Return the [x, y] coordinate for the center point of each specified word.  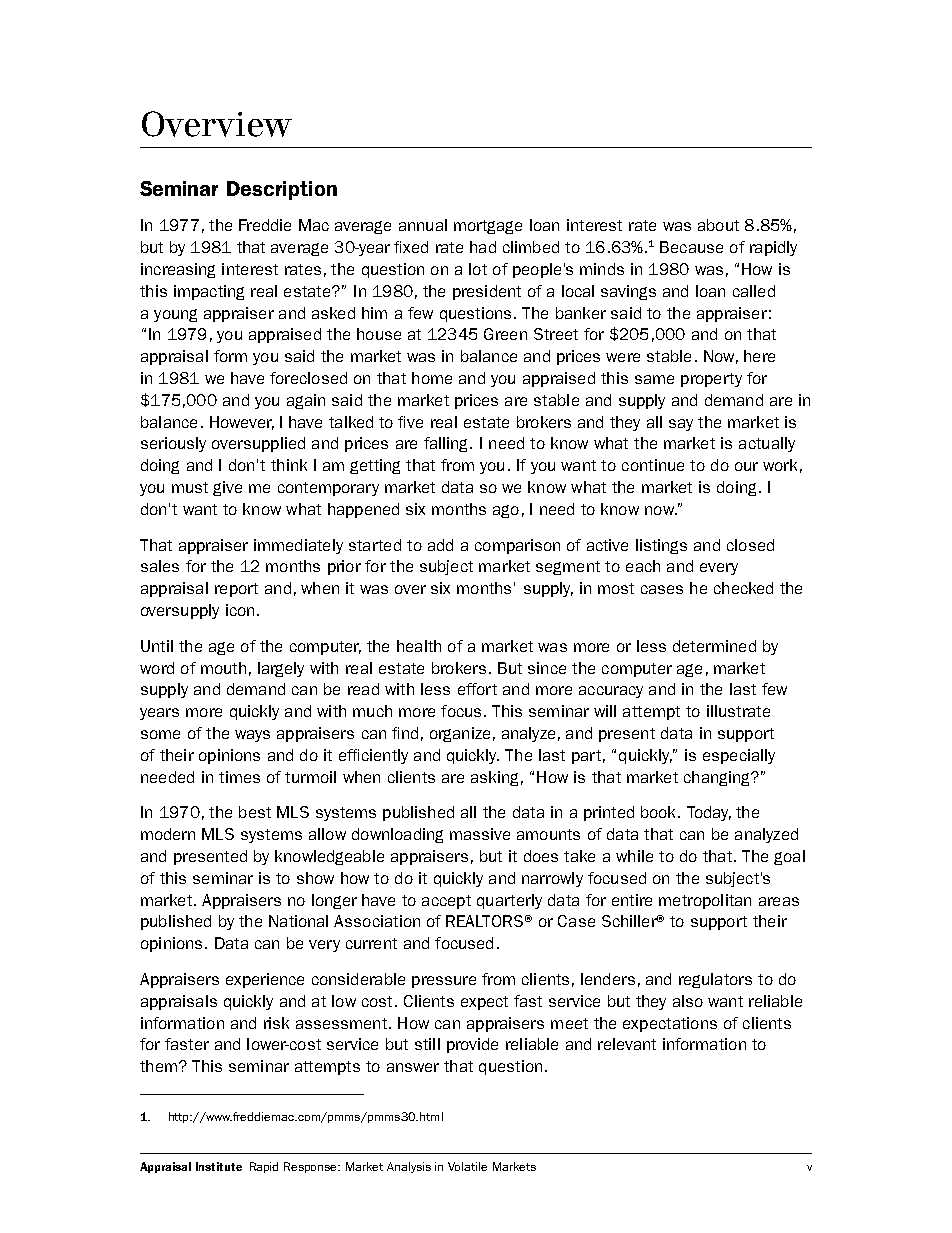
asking [494, 778]
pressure [444, 982]
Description [282, 190]
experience [265, 980]
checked [743, 588]
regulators [715, 980]
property [711, 380]
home [432, 378]
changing [718, 778]
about [718, 225]
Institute [219, 1166]
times [239, 777]
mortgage [488, 227]
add [440, 545]
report [236, 590]
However [242, 423]
